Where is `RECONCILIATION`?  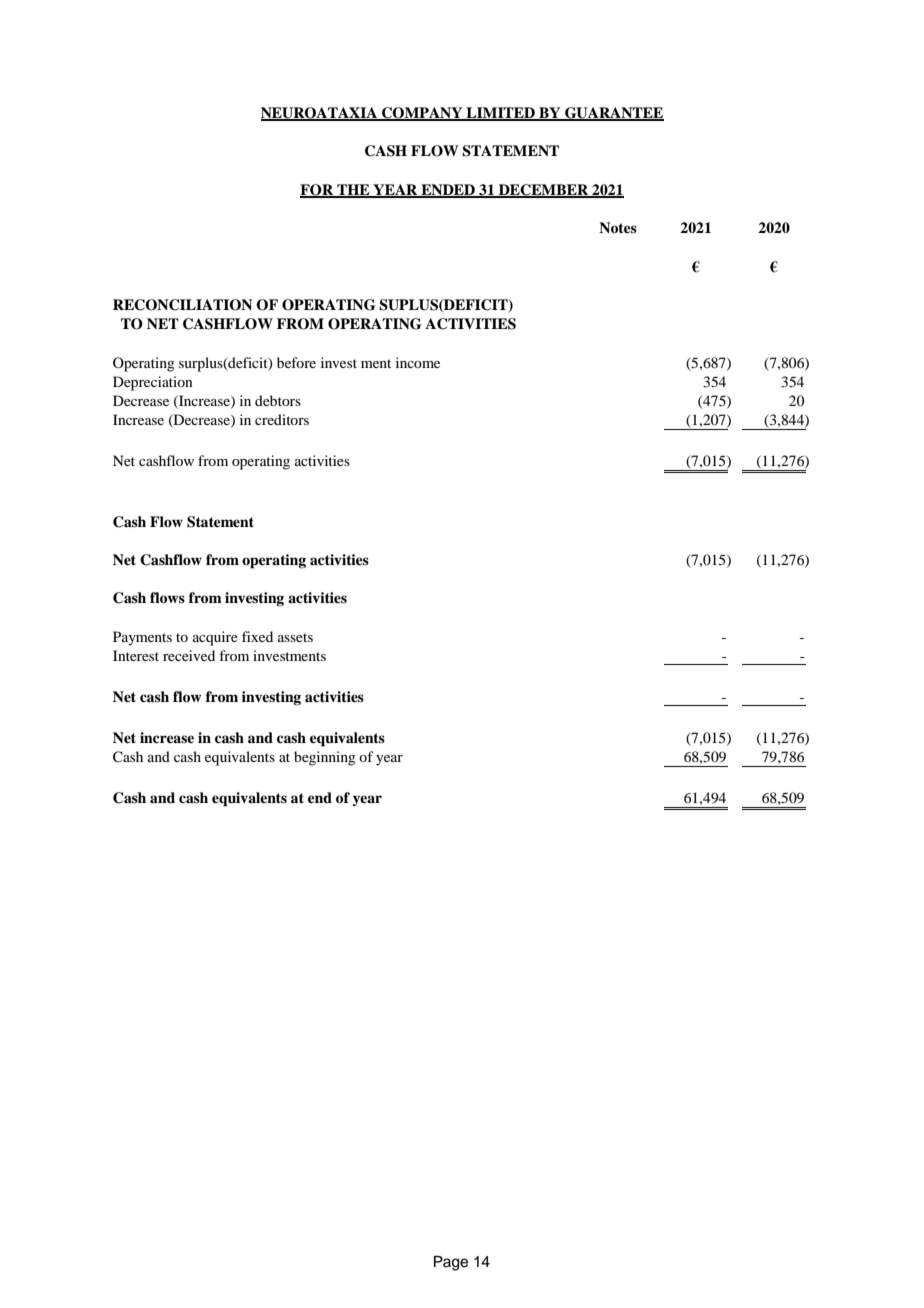
RECONCILIATION is located at coordinates (182, 305).
